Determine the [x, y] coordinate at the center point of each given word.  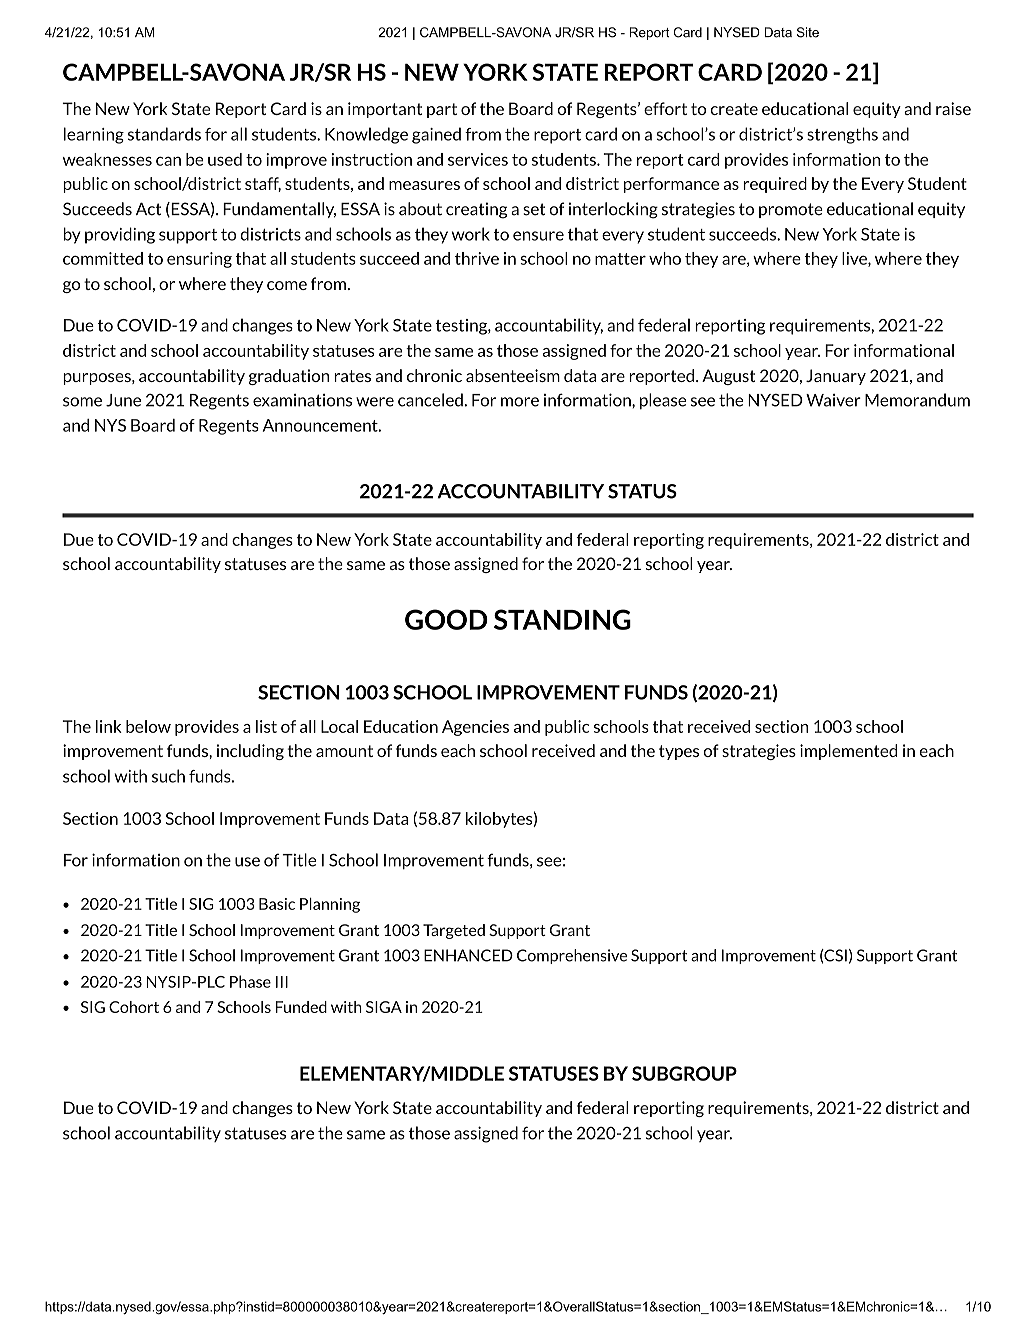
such [168, 776]
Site [808, 32]
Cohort [134, 1007]
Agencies [475, 728]
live [855, 259]
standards [164, 134]
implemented [848, 752]
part [442, 110]
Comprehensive [572, 956]
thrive [477, 258]
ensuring [199, 260]
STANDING [562, 619]
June [123, 400]
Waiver [833, 400]
